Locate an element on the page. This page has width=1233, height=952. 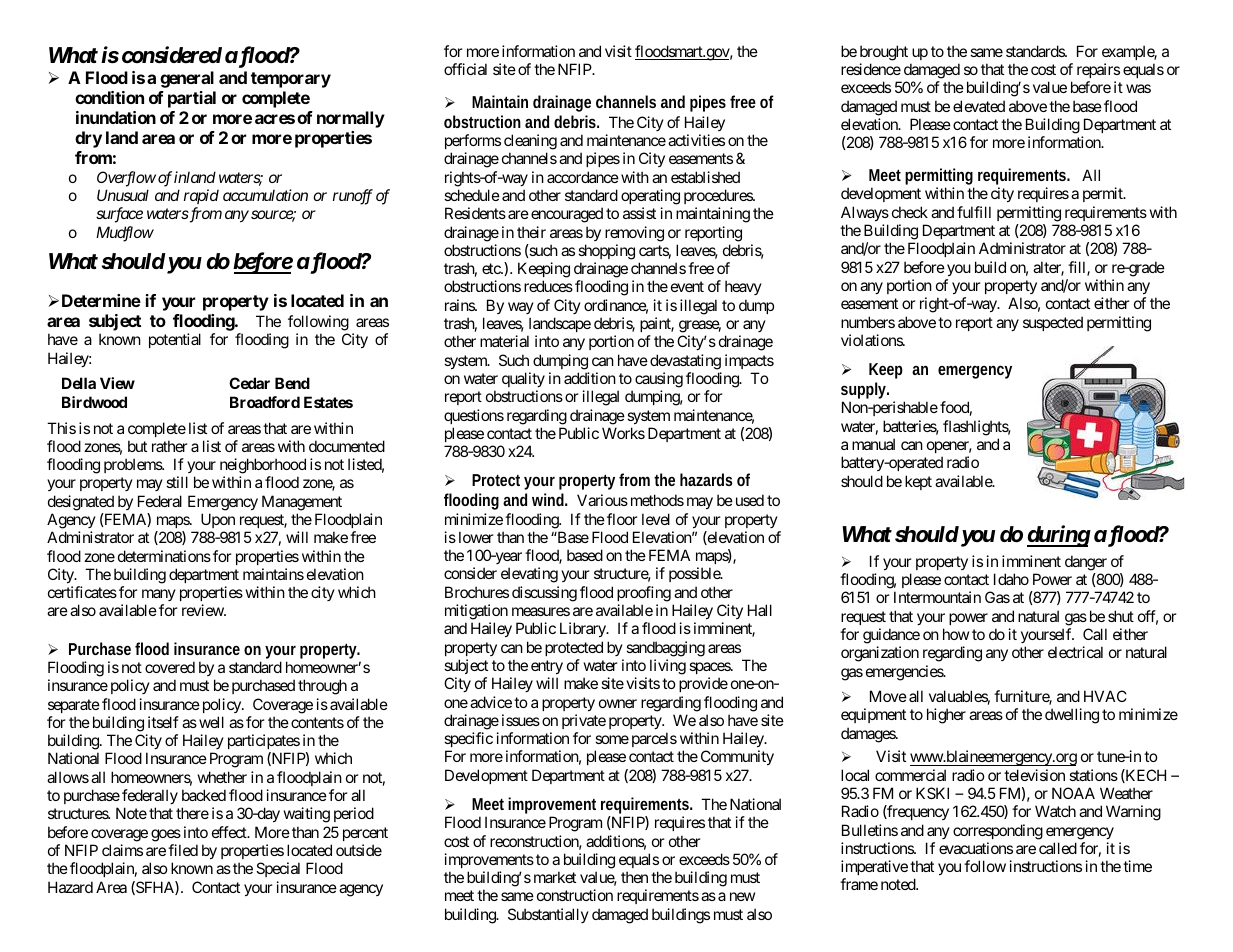
official is located at coordinates (465, 69).
